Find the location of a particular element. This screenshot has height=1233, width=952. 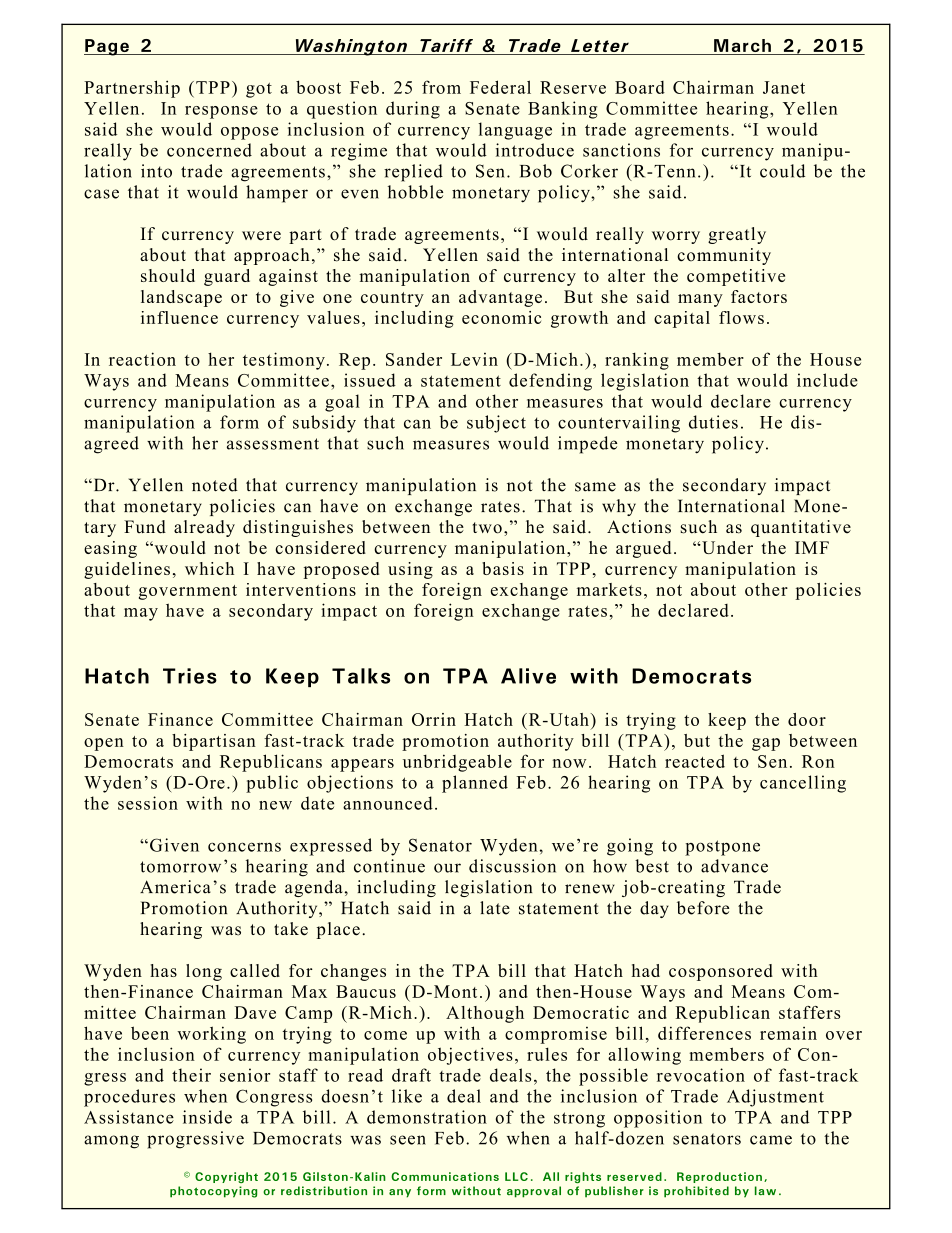

Communications is located at coordinates (445, 1176).
